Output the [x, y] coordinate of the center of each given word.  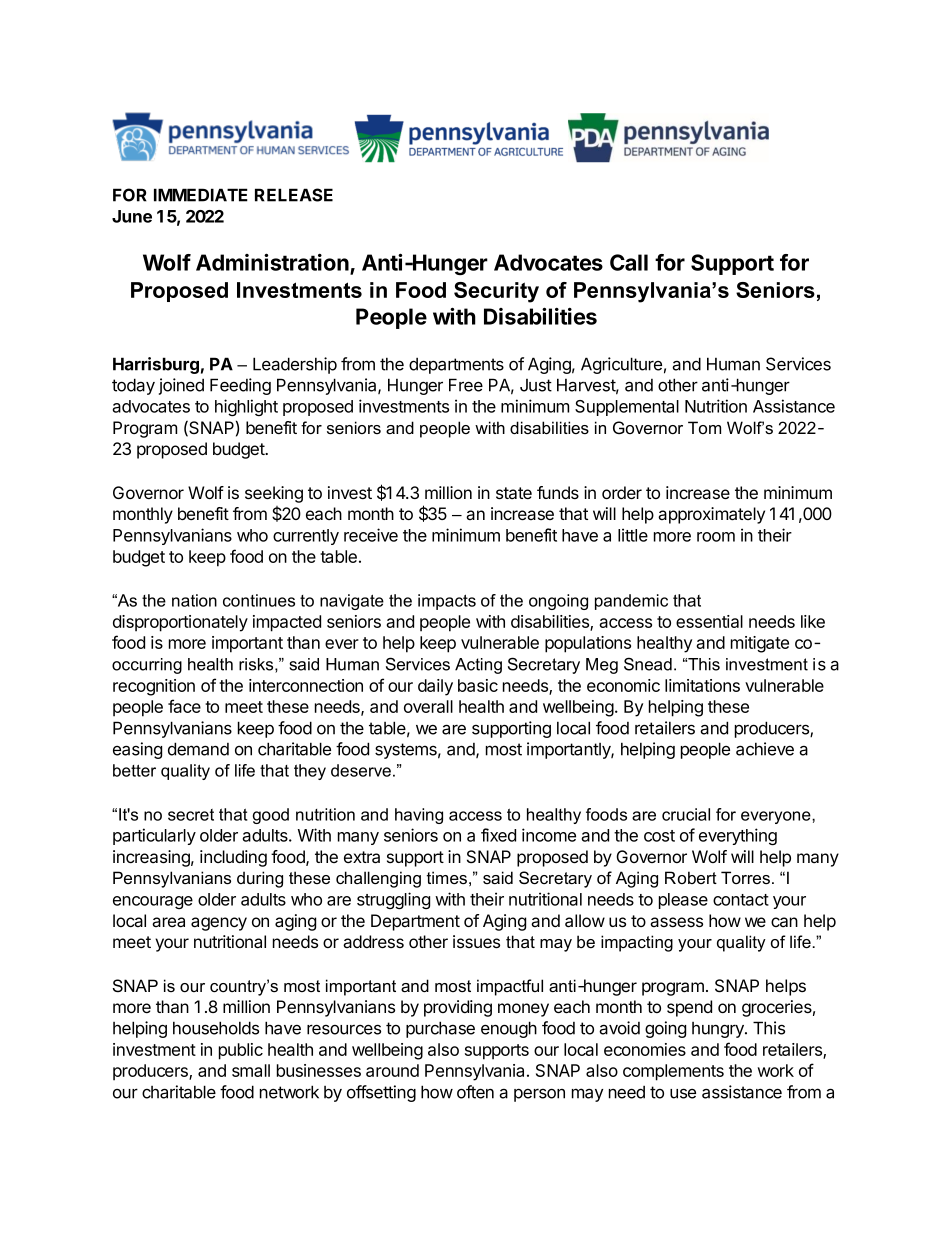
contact [741, 900]
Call [629, 262]
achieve [765, 749]
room [716, 537]
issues [476, 941]
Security [496, 292]
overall [428, 706]
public [241, 1051]
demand [198, 749]
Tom [704, 427]
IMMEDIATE [201, 195]
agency [219, 924]
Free [466, 385]
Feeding [240, 386]
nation [194, 600]
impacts [447, 602]
